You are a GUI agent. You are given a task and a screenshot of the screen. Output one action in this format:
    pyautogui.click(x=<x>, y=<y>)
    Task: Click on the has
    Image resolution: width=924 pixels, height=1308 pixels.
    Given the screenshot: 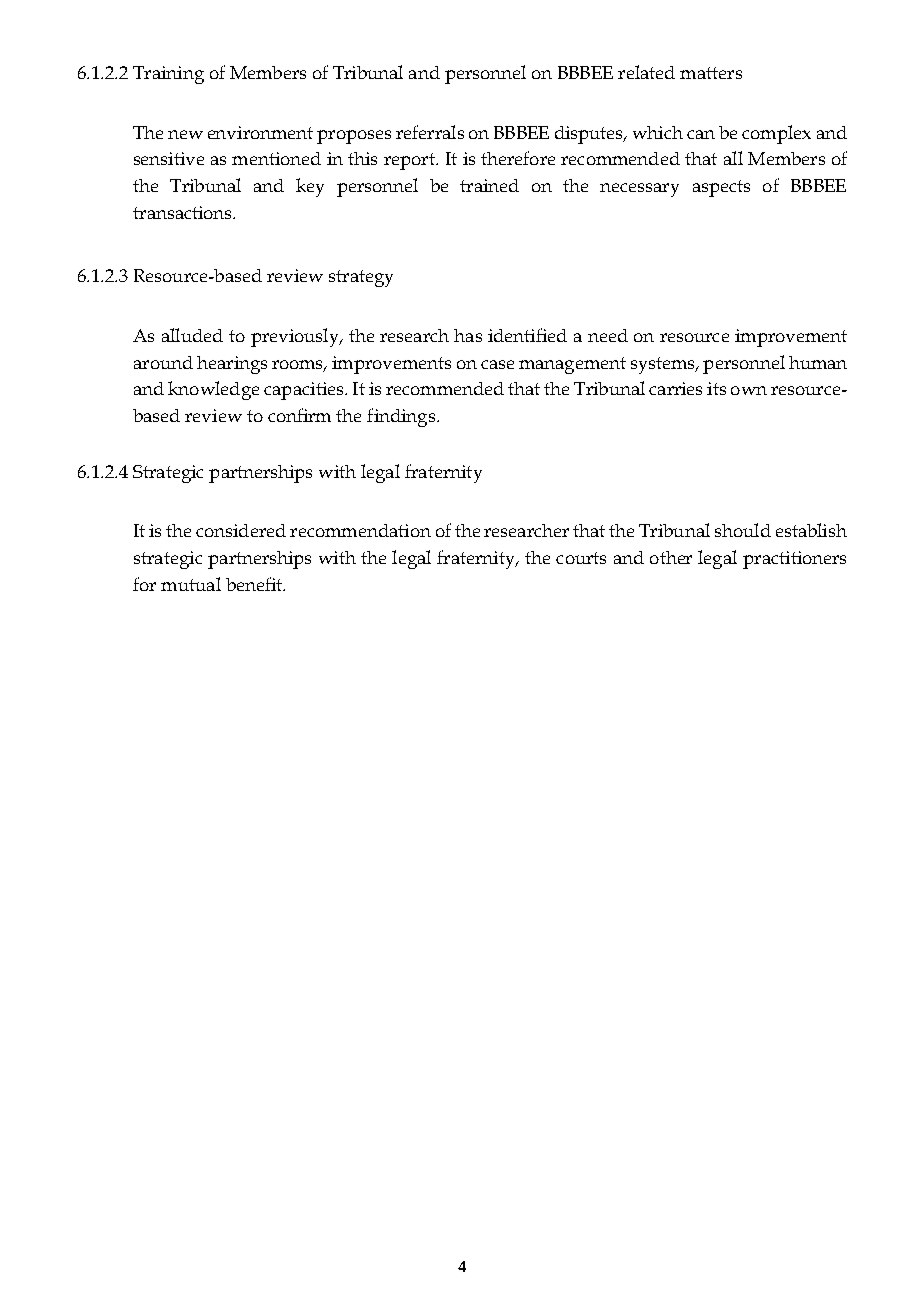 What is the action you would take?
    pyautogui.click(x=468, y=335)
